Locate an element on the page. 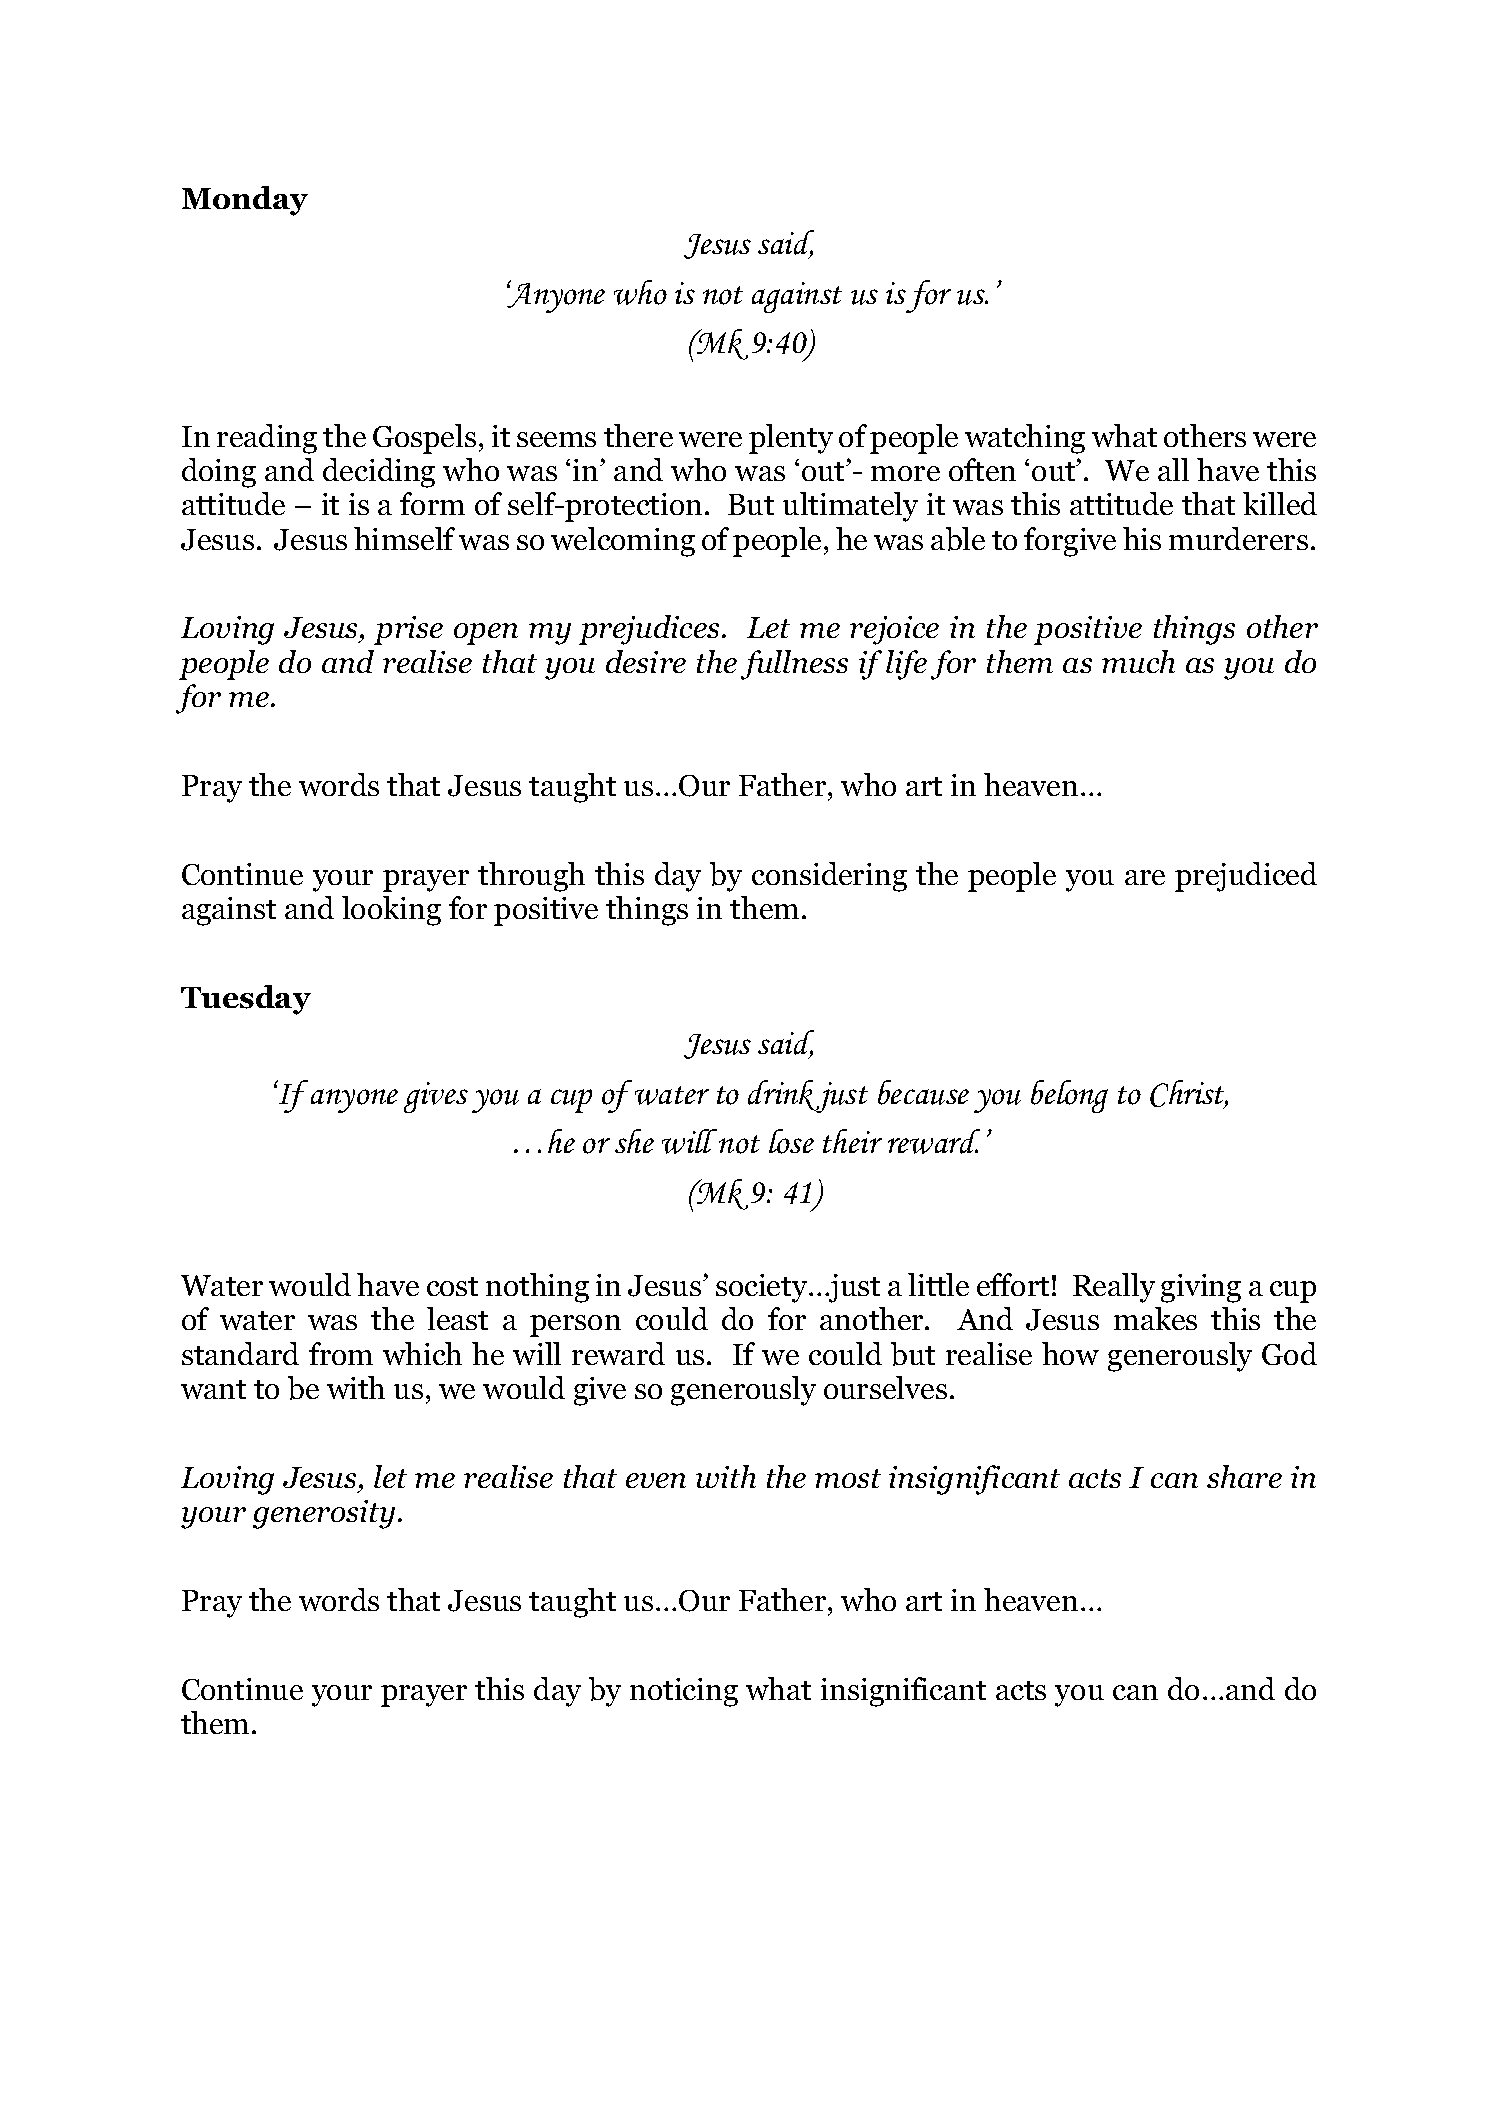  person is located at coordinates (575, 1326).
